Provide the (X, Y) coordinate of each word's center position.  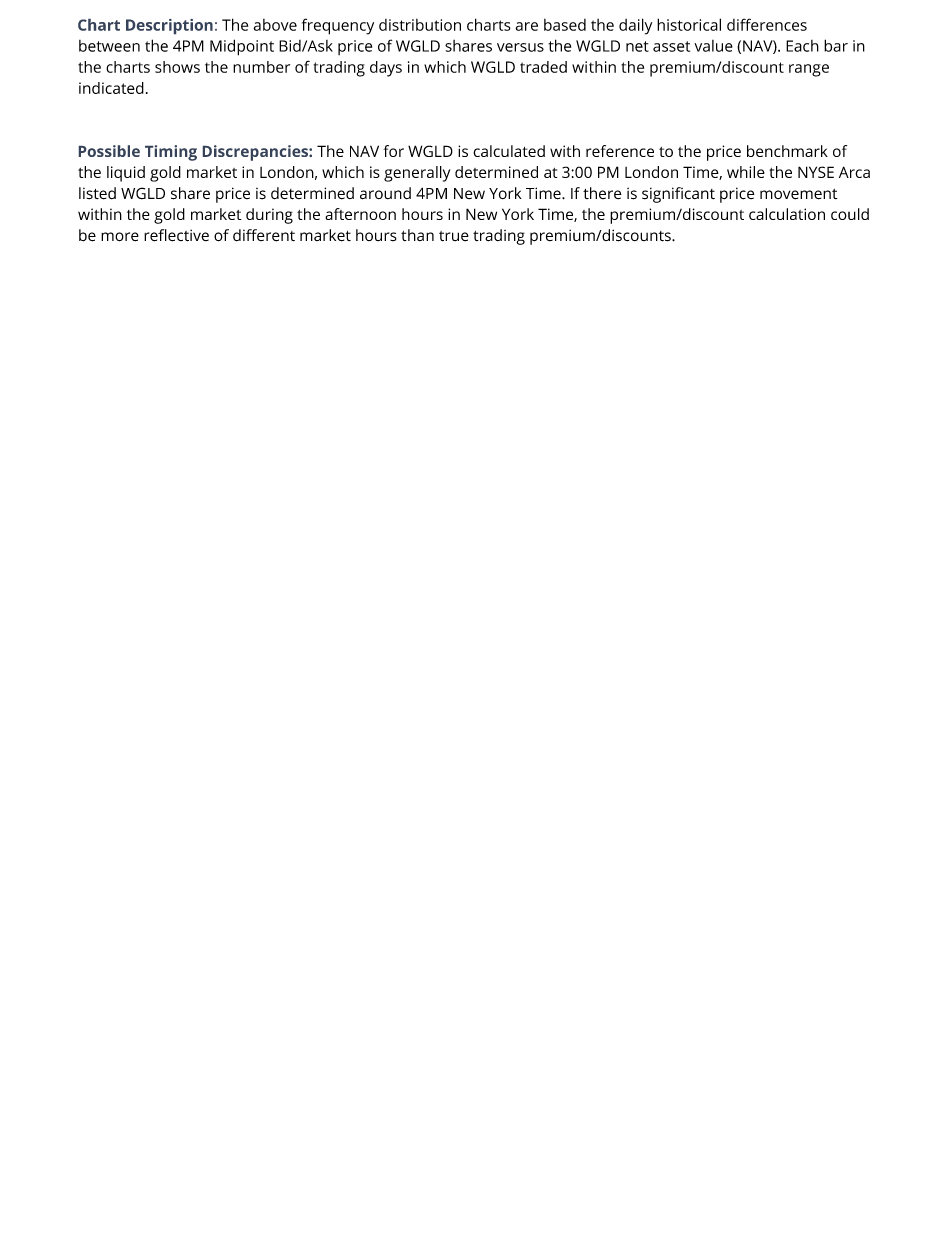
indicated (111, 88)
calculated (509, 151)
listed (97, 193)
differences (767, 24)
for (393, 151)
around (385, 193)
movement (799, 194)
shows (177, 67)
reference (620, 151)
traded (543, 67)
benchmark (787, 151)
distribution (420, 25)
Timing (171, 153)
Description (169, 26)
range (809, 70)
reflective (176, 235)
